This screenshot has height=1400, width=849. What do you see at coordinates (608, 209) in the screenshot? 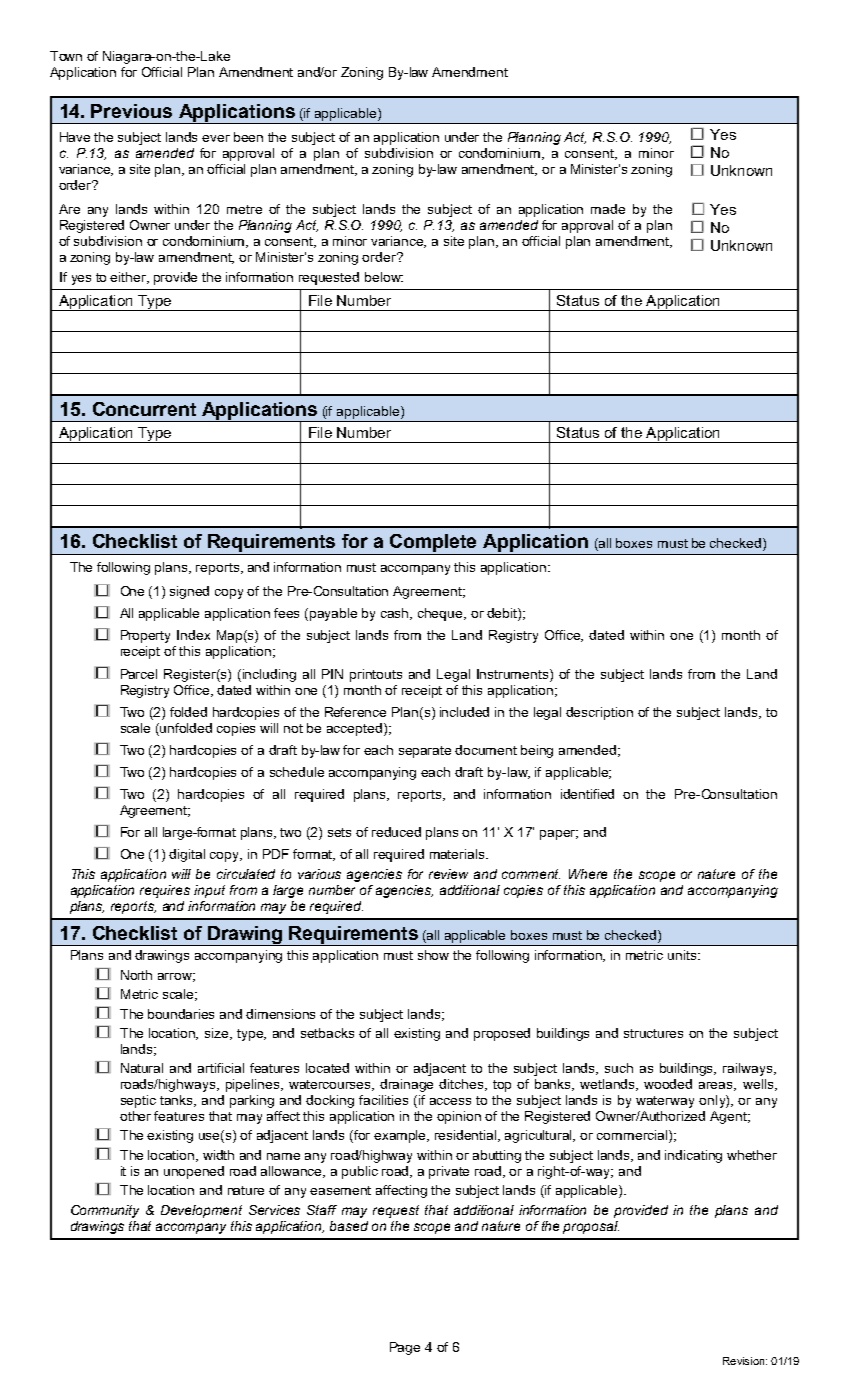
I see `made` at bounding box center [608, 209].
